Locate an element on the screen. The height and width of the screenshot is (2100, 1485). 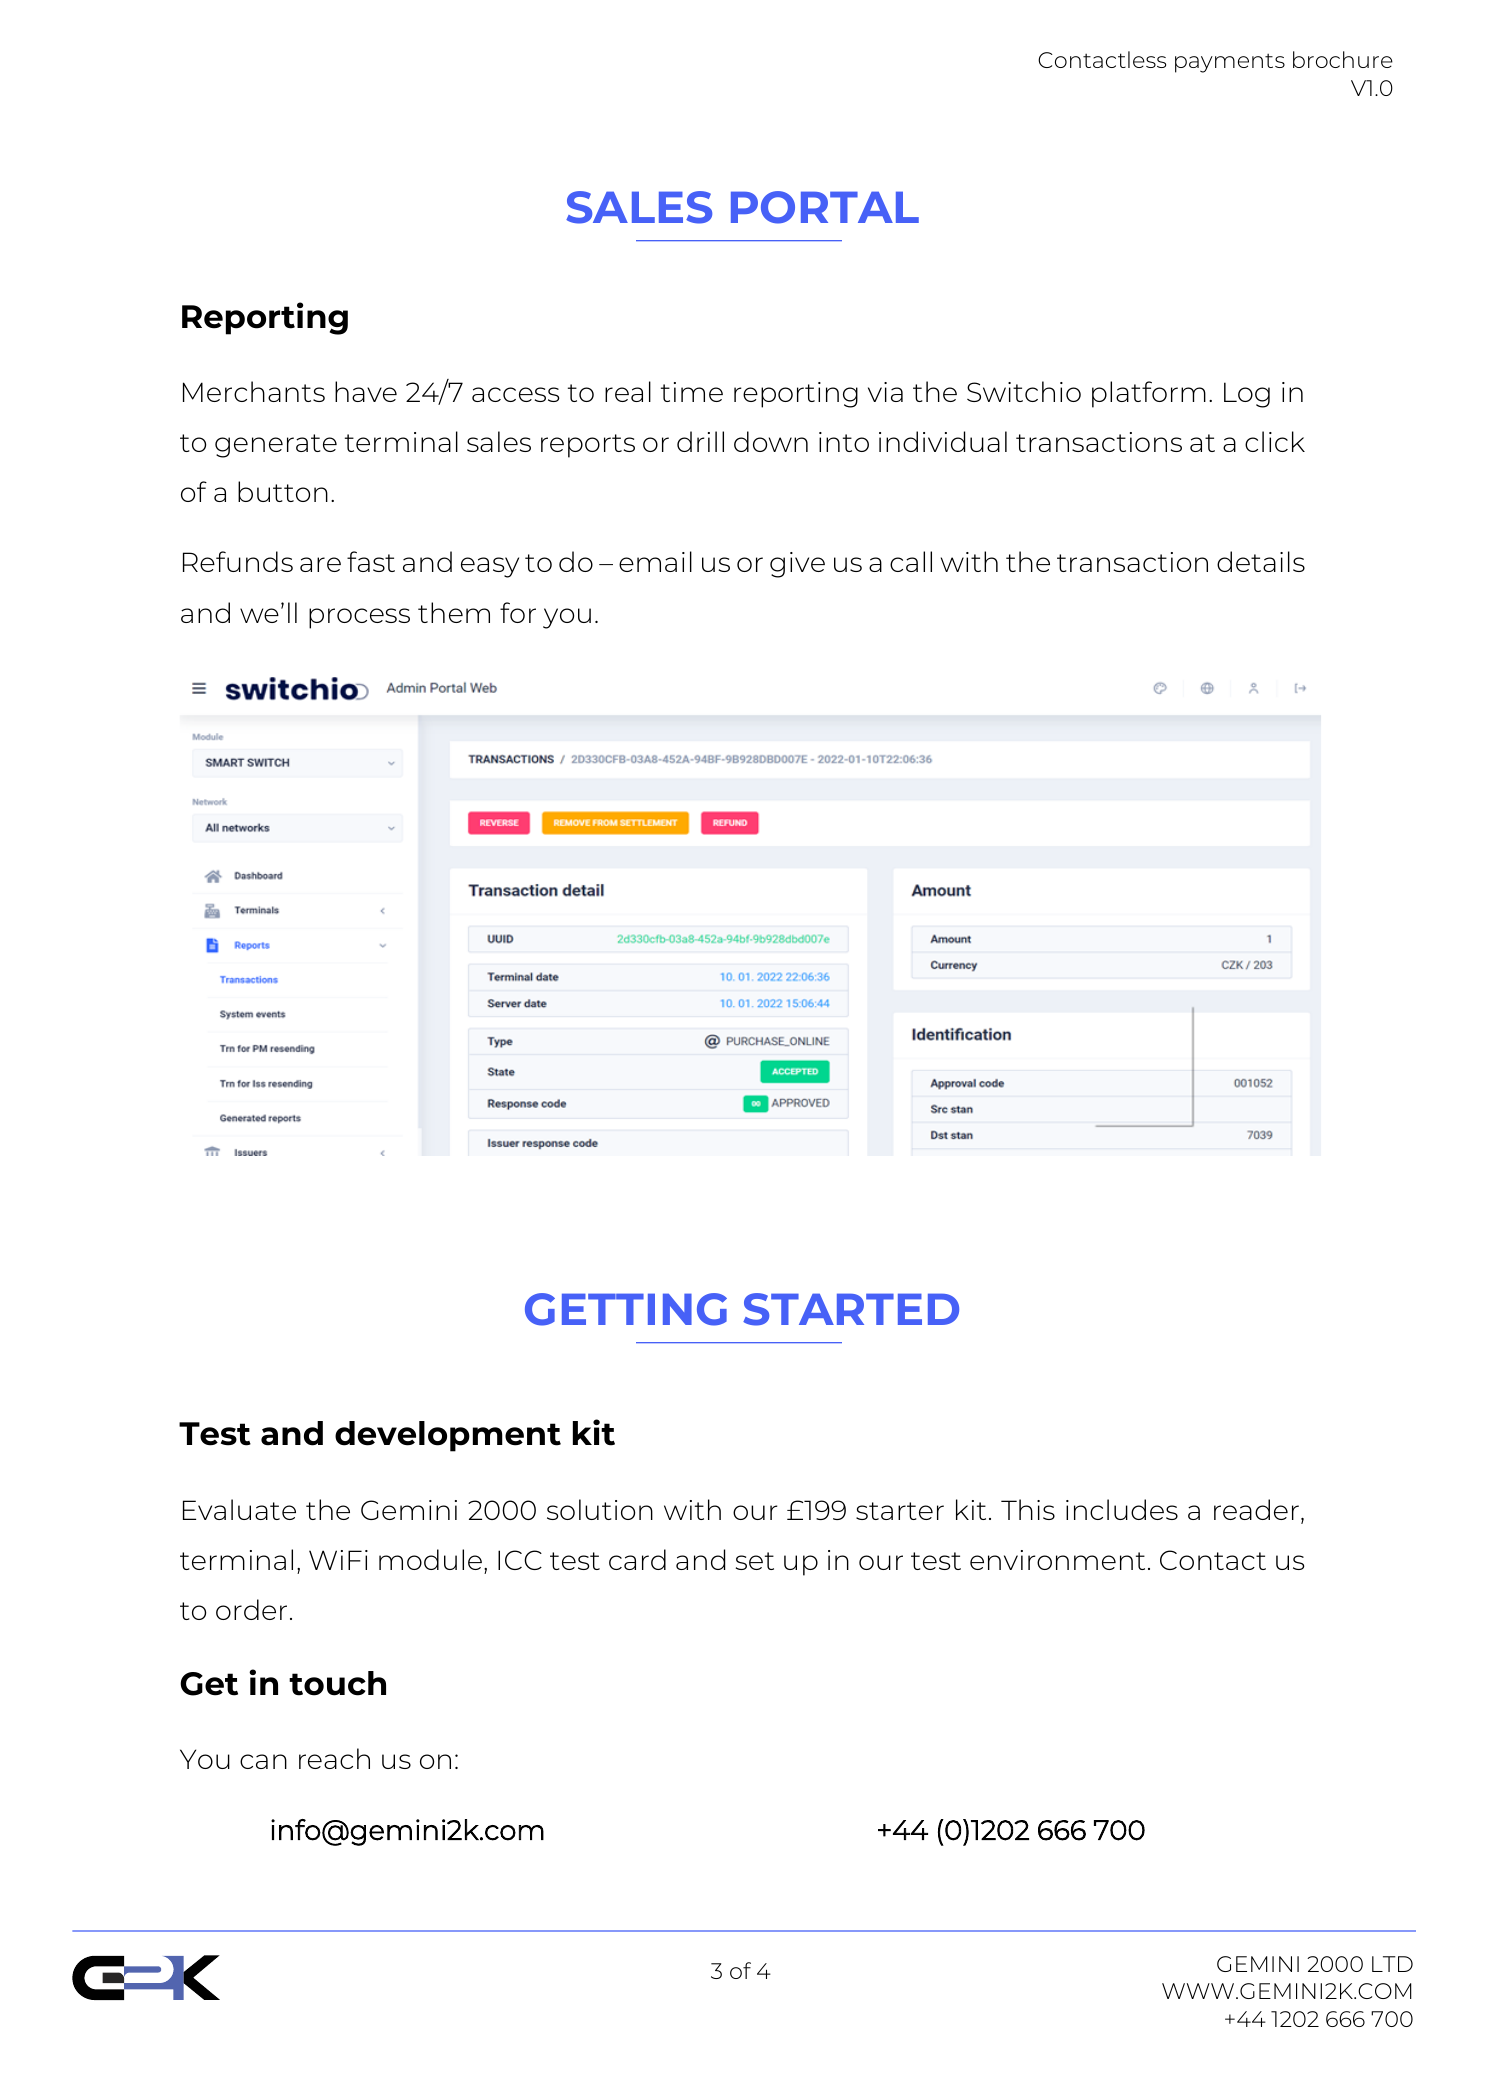
reach is located at coordinates (334, 1758).
